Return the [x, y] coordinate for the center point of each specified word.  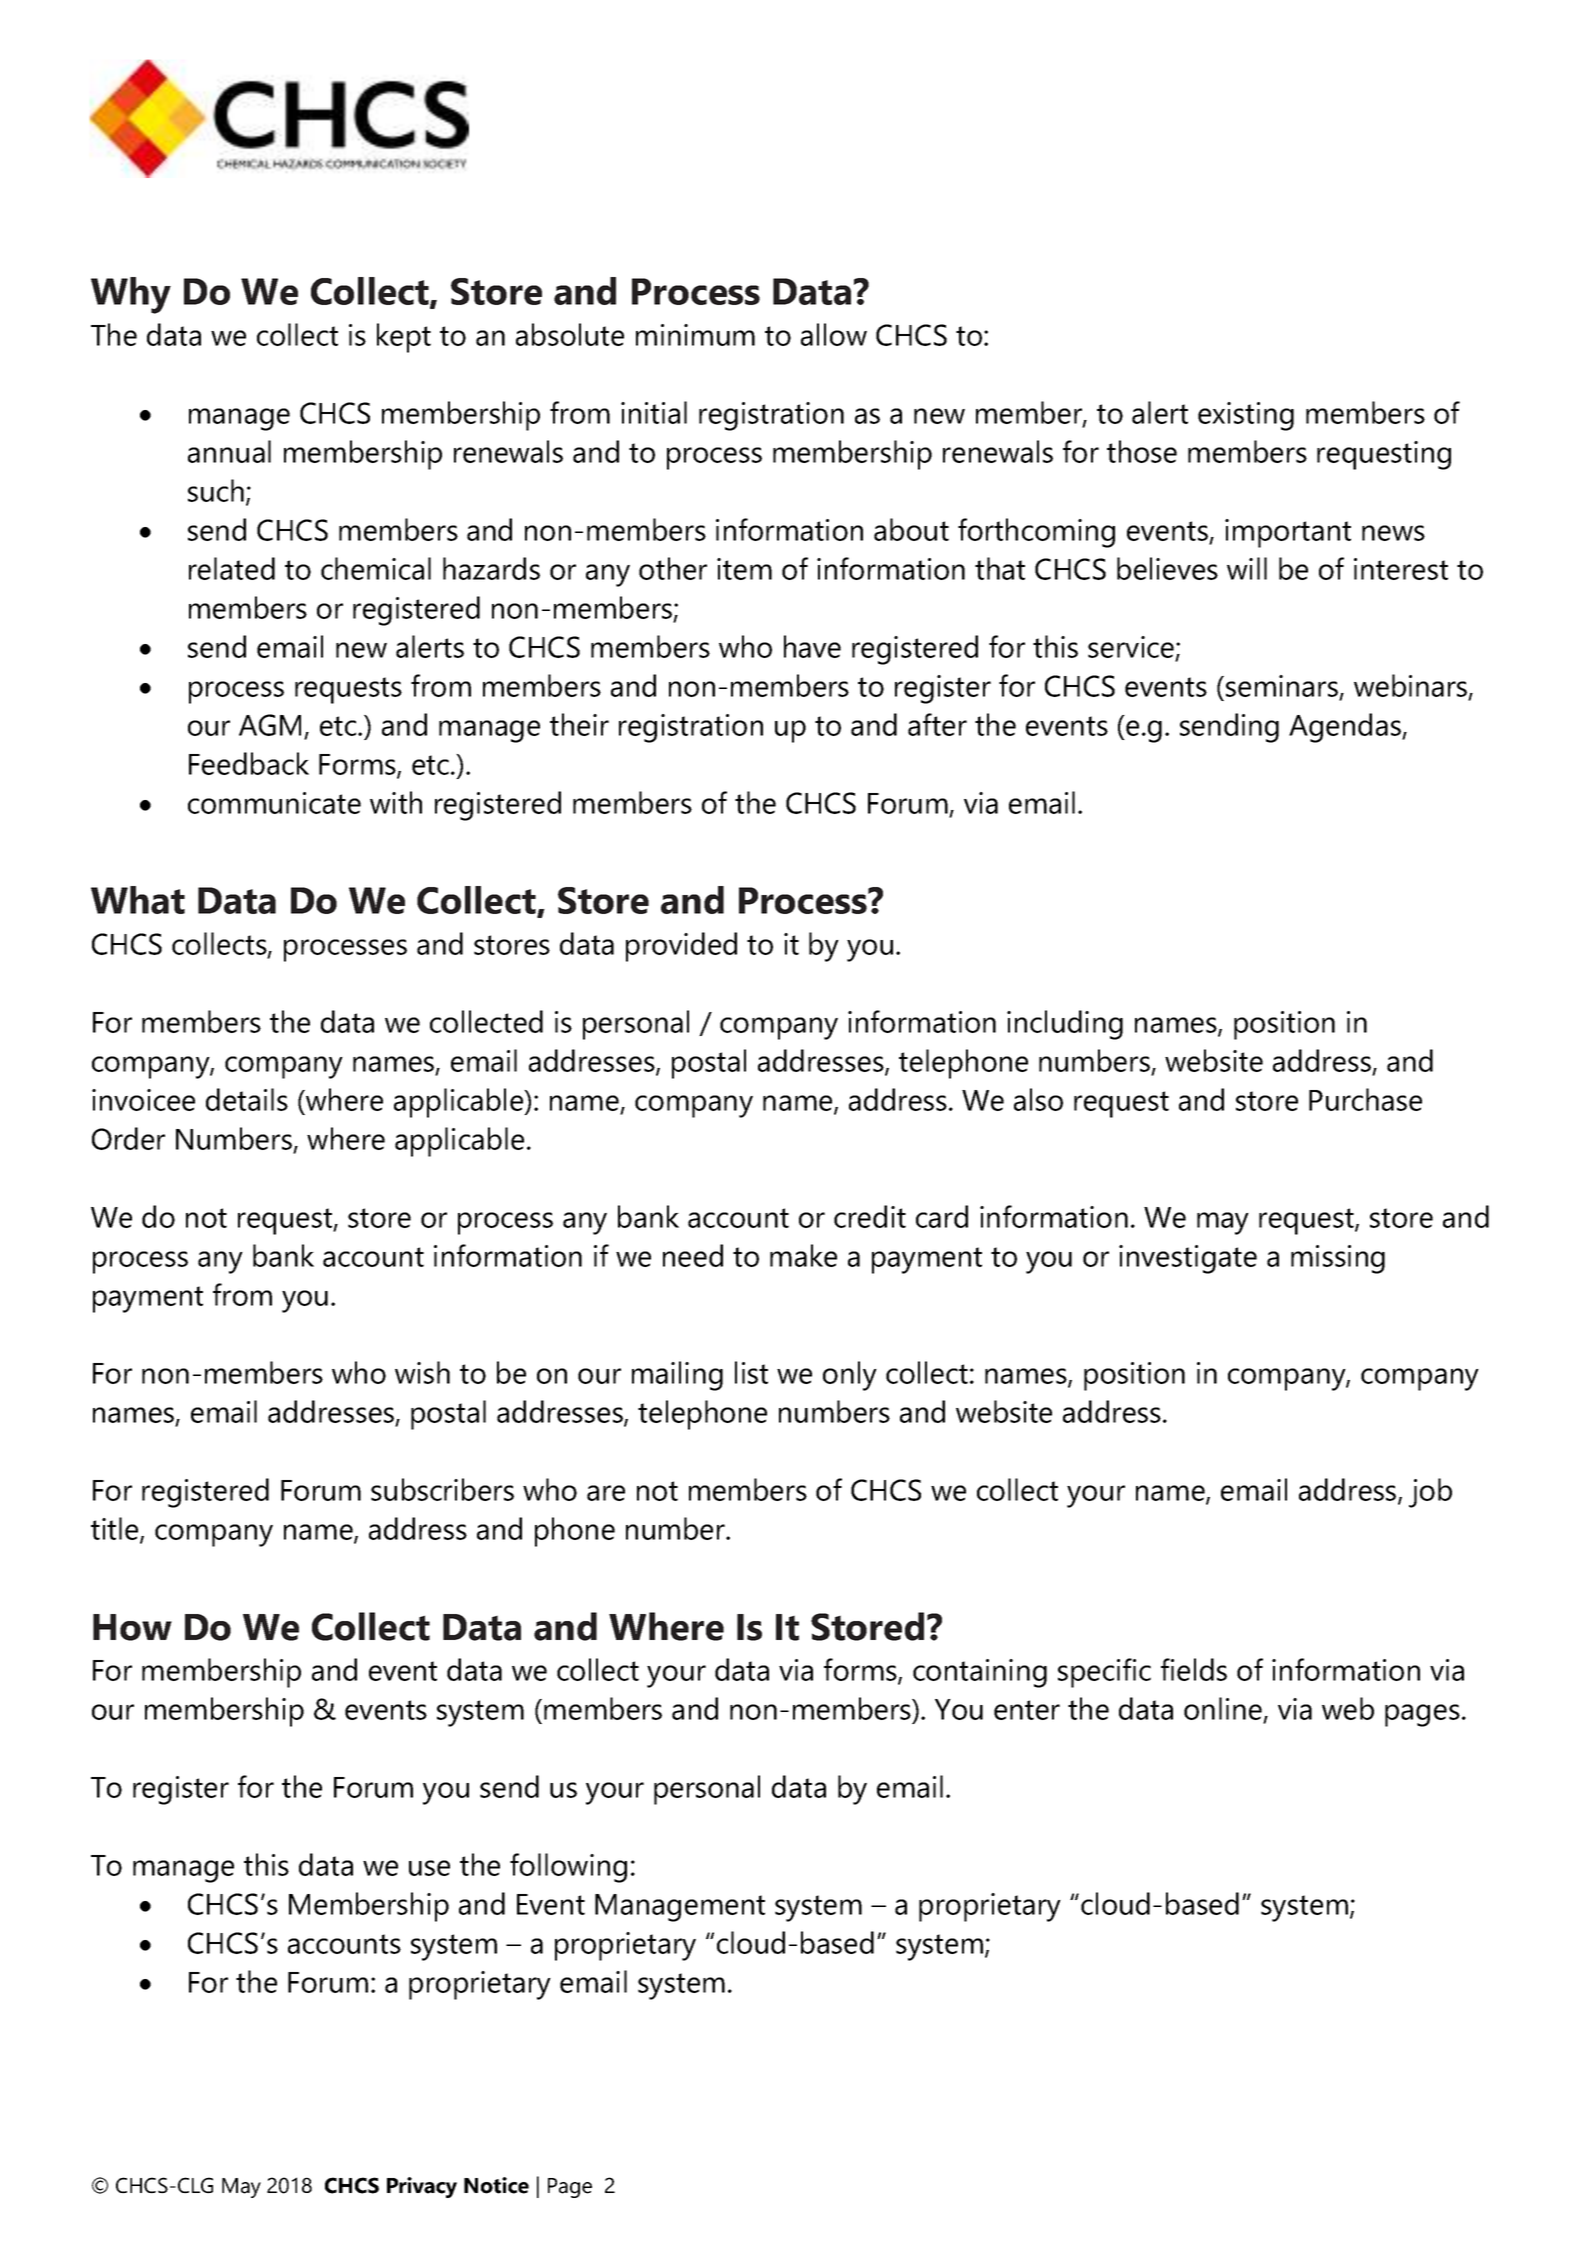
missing [1338, 1259]
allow [834, 334]
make [803, 1255]
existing [1246, 416]
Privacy [422, 2187]
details [247, 1099]
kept [404, 338]
